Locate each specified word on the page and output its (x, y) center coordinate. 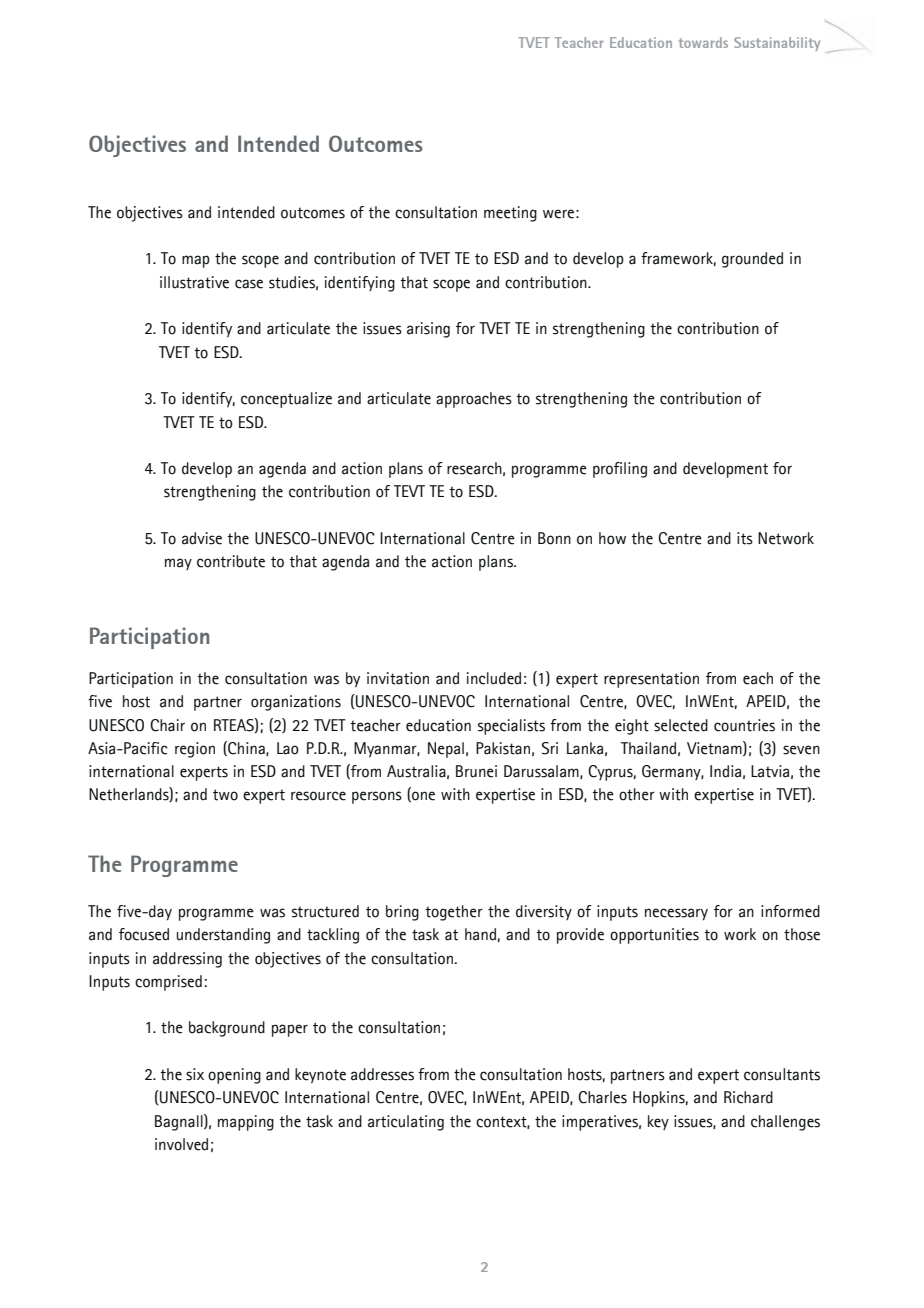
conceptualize (286, 400)
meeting (510, 214)
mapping (246, 1123)
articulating (406, 1123)
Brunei (476, 771)
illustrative (194, 282)
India (725, 771)
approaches (474, 400)
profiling (620, 470)
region (195, 750)
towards (703, 42)
